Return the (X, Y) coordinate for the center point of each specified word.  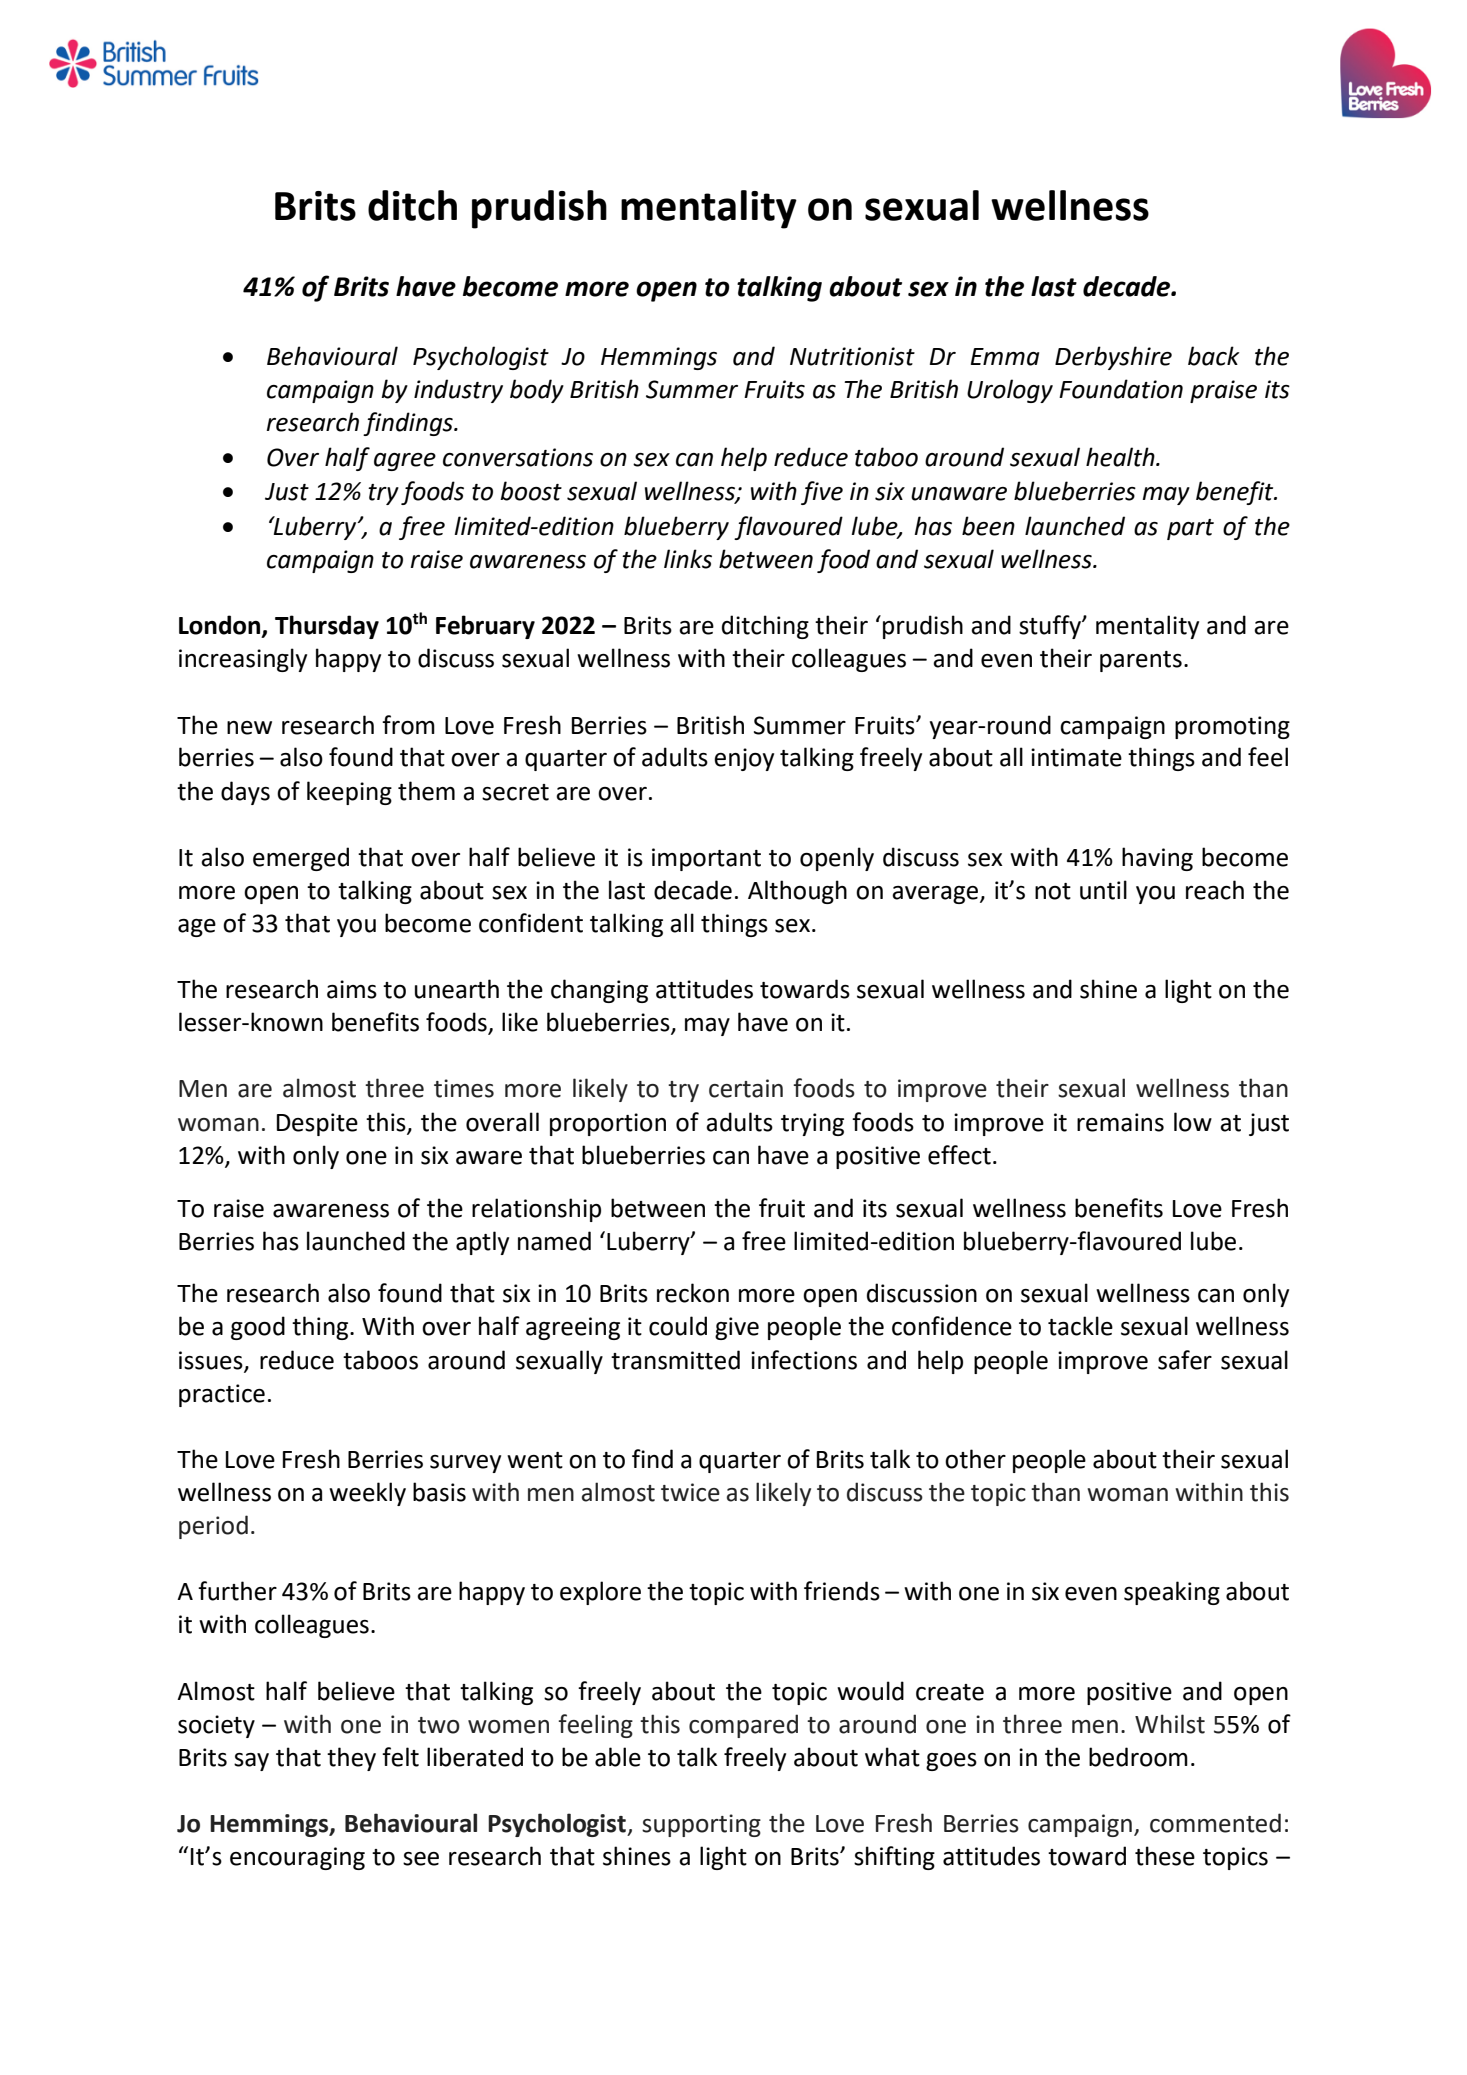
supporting (701, 1825)
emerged (301, 859)
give (737, 1328)
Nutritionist (852, 356)
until (1103, 890)
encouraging (297, 1858)
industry (458, 391)
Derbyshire (1113, 358)
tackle (1080, 1326)
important (706, 859)
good (258, 1328)
